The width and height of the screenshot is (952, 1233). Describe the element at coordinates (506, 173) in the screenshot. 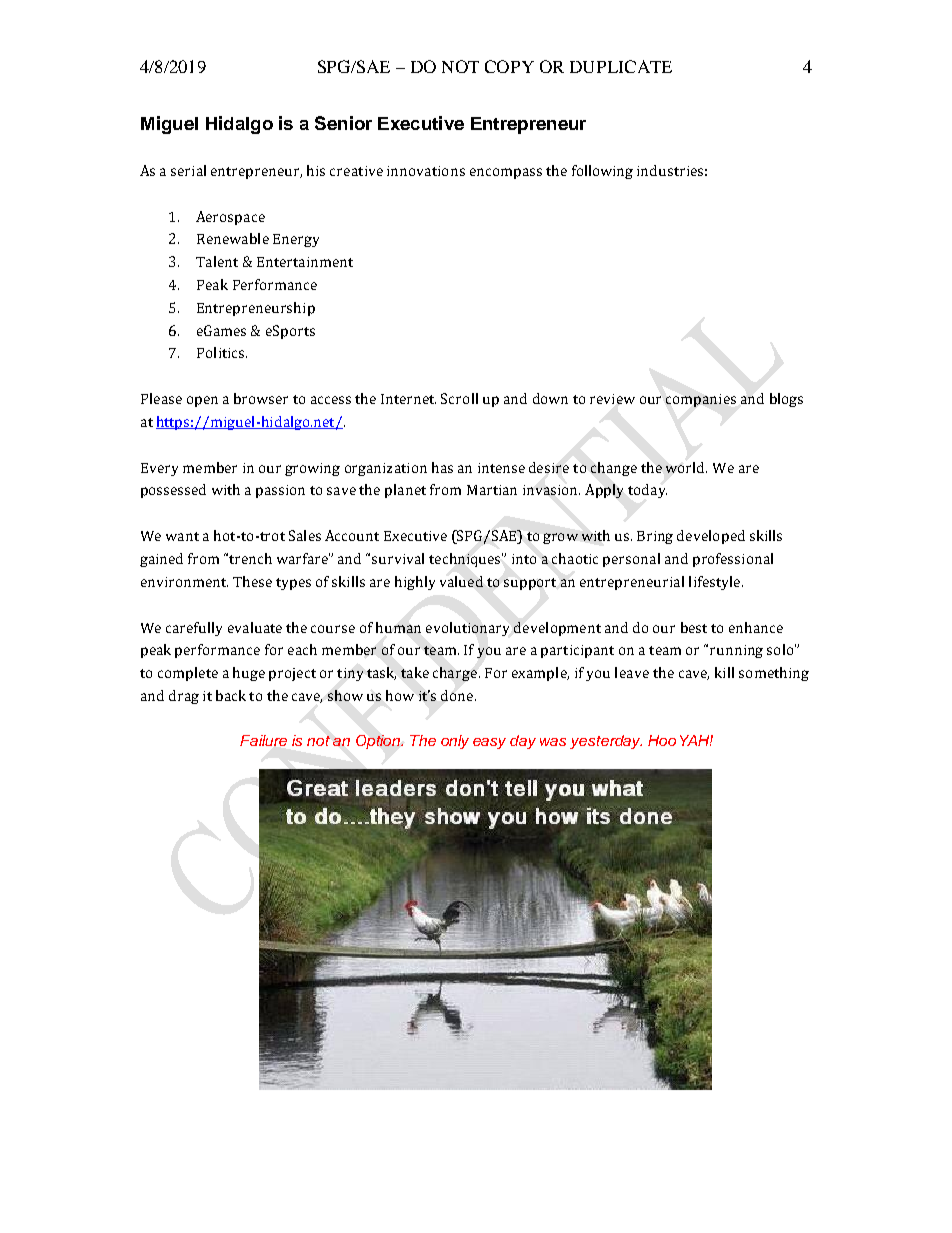

I see `encompass` at that location.
